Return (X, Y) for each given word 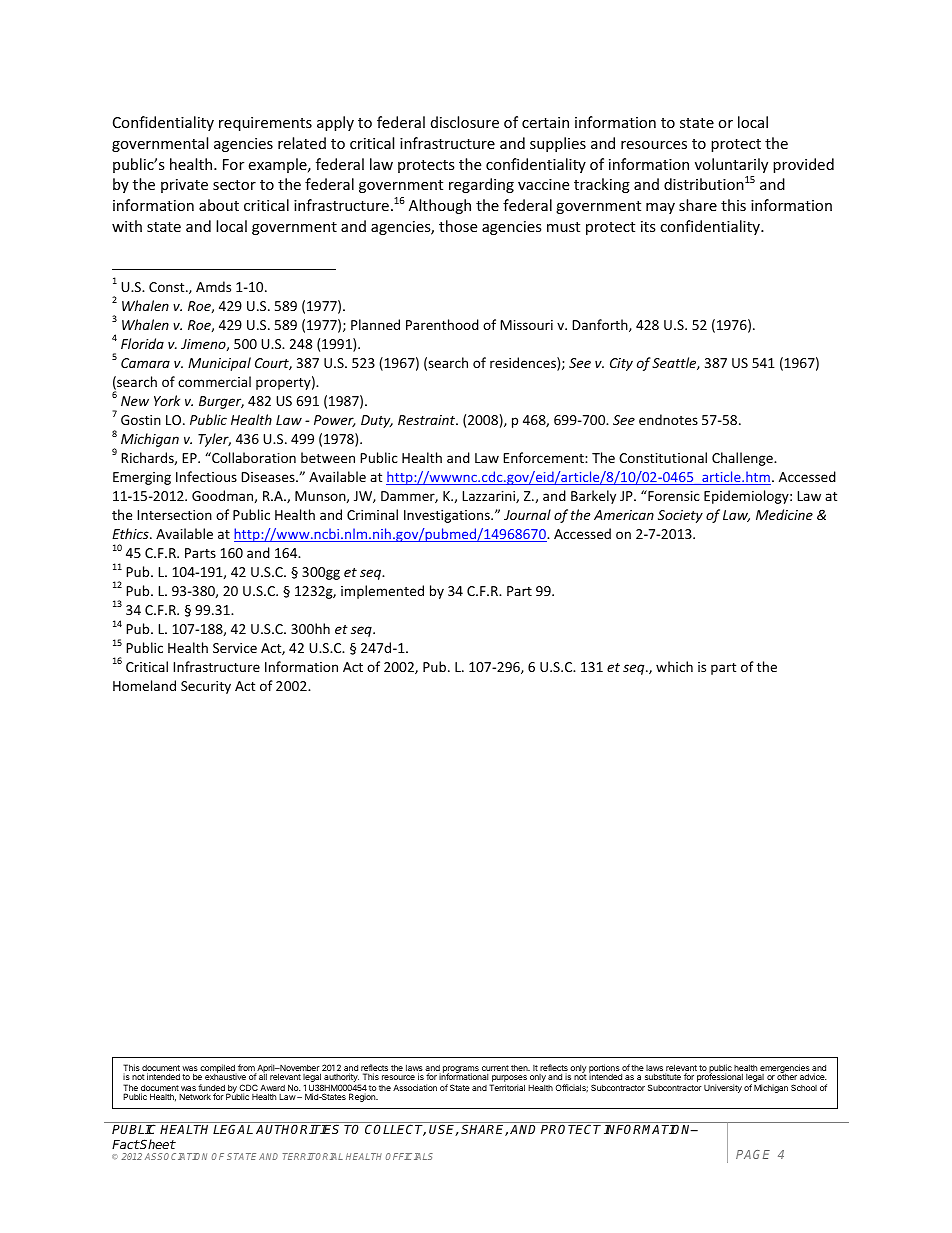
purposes (508, 1080)
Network (195, 1096)
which (674, 666)
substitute (663, 1076)
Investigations (448, 516)
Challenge (743, 459)
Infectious (206, 476)
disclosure (465, 122)
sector (234, 185)
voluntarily (731, 165)
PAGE (753, 1154)
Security (206, 687)
